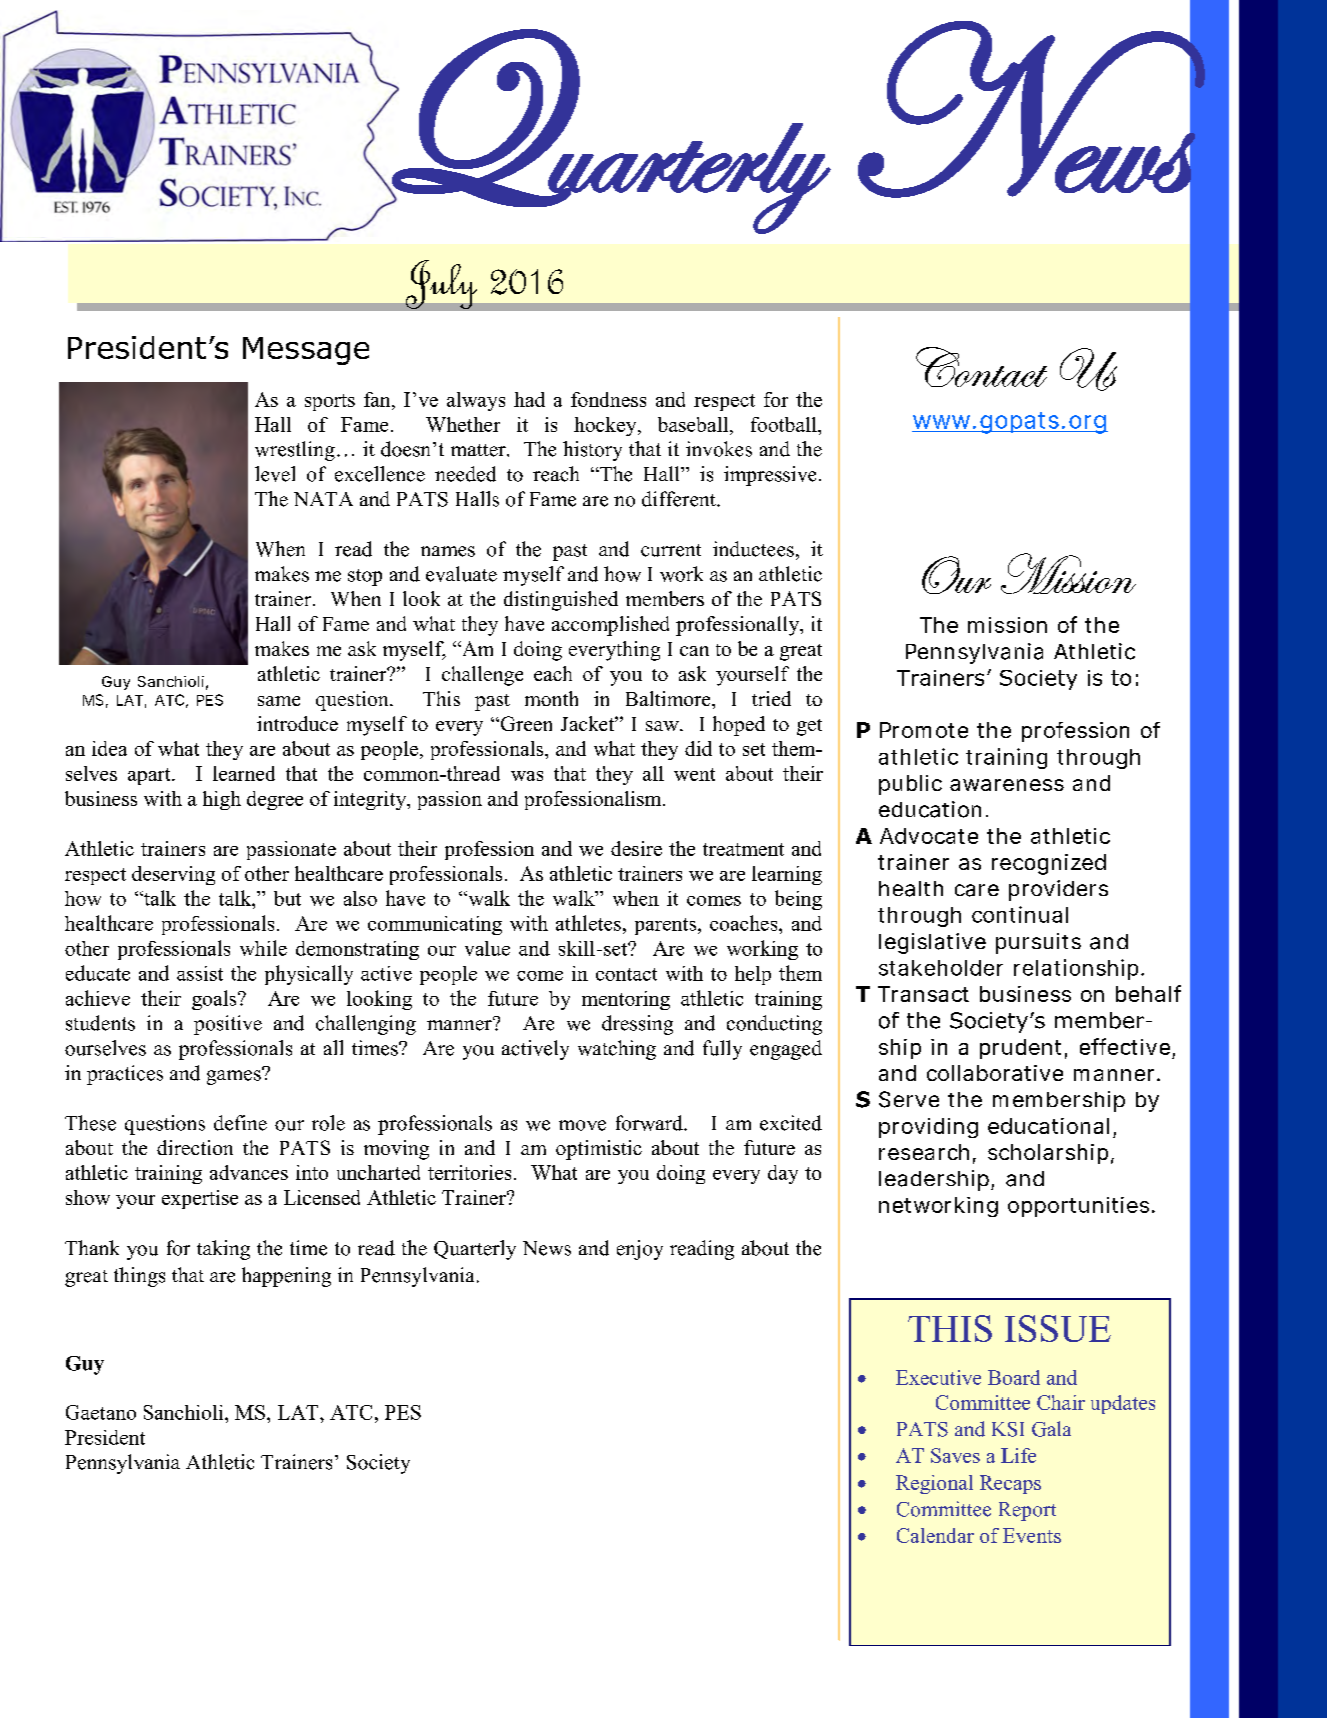  What do you see at coordinates (640, 1250) in the document?
I see `enjoy` at bounding box center [640, 1250].
